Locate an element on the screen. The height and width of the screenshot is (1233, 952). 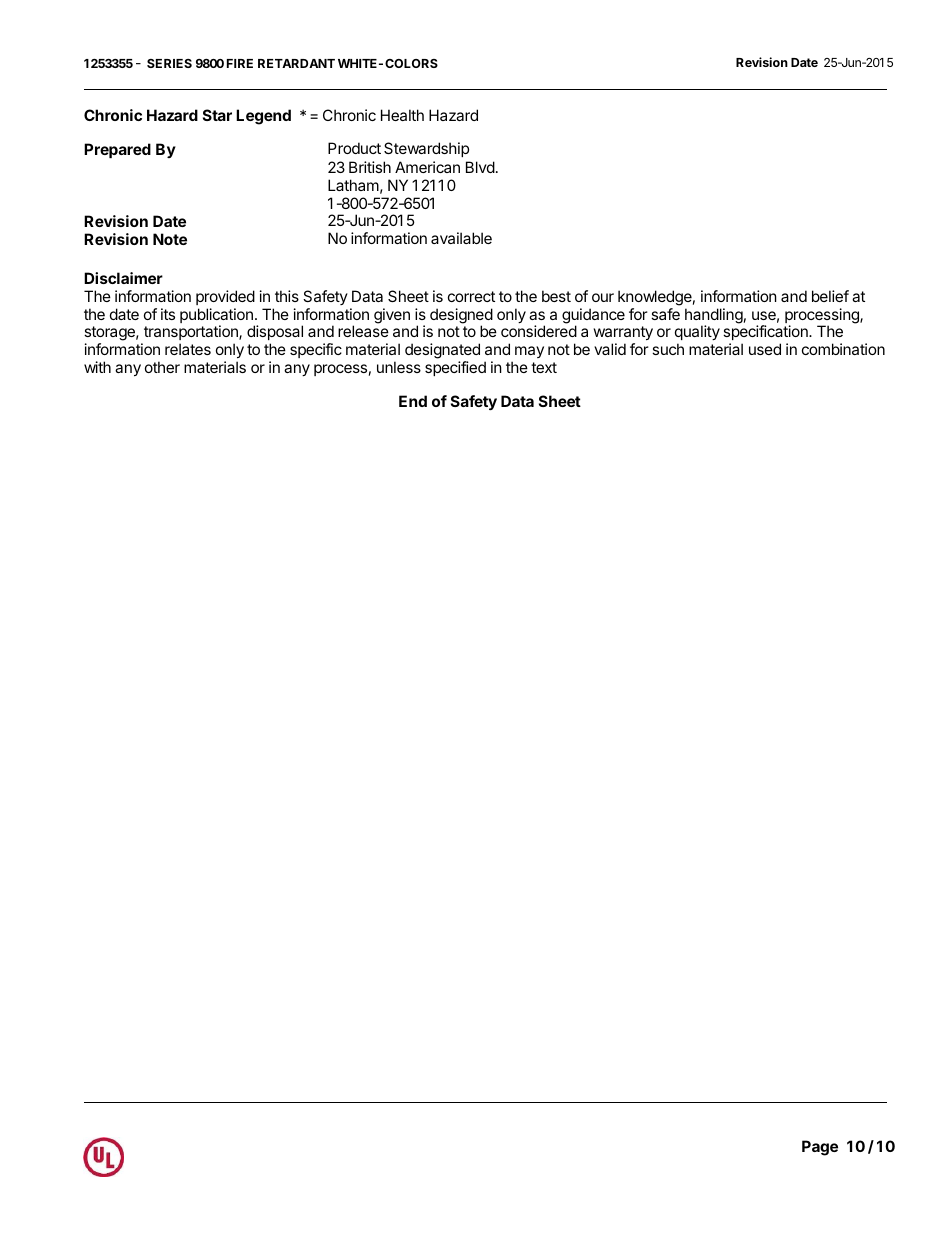
Page is located at coordinates (820, 1148).
